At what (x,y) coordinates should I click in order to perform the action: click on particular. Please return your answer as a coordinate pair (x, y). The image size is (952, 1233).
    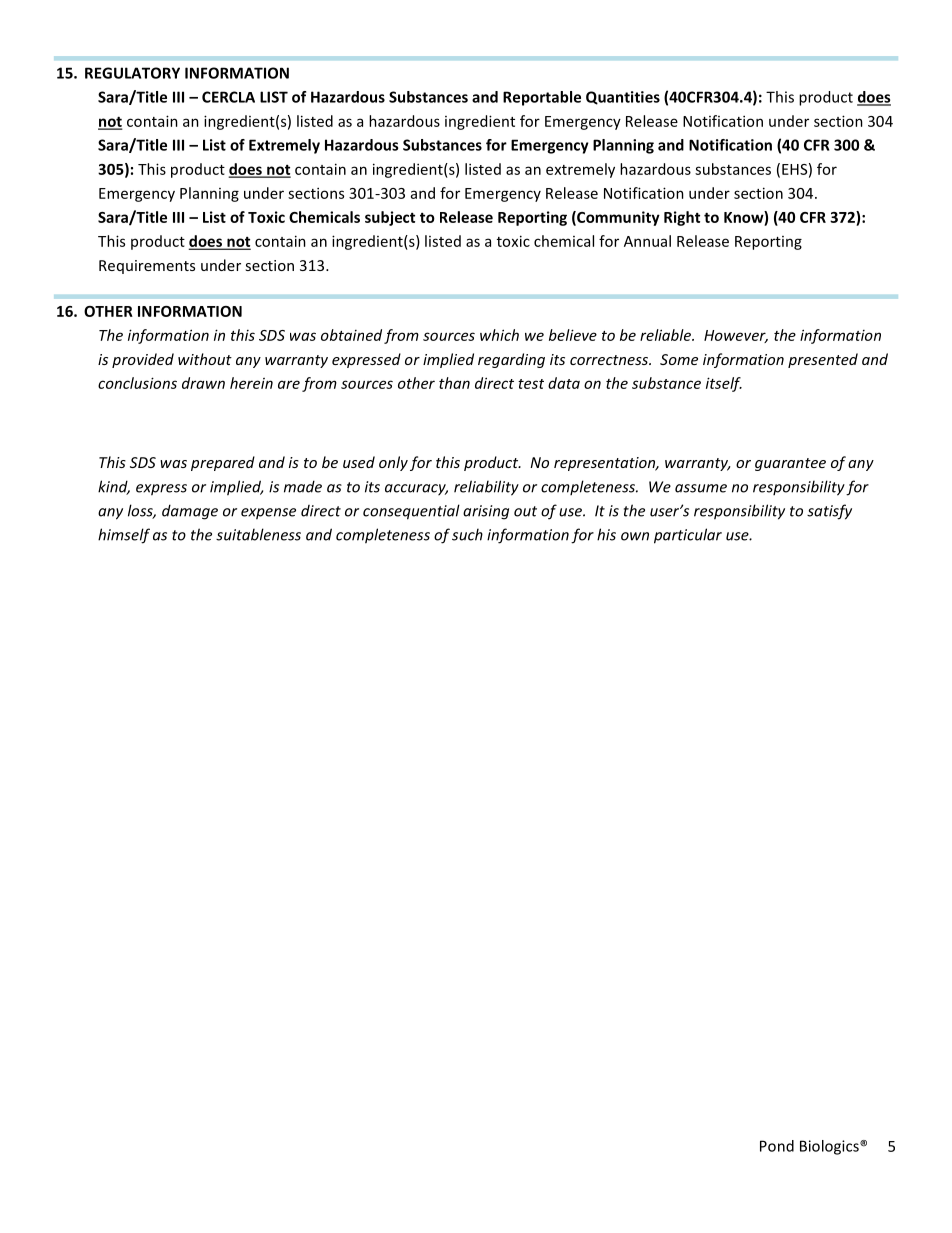
    Looking at the image, I should click on (688, 536).
